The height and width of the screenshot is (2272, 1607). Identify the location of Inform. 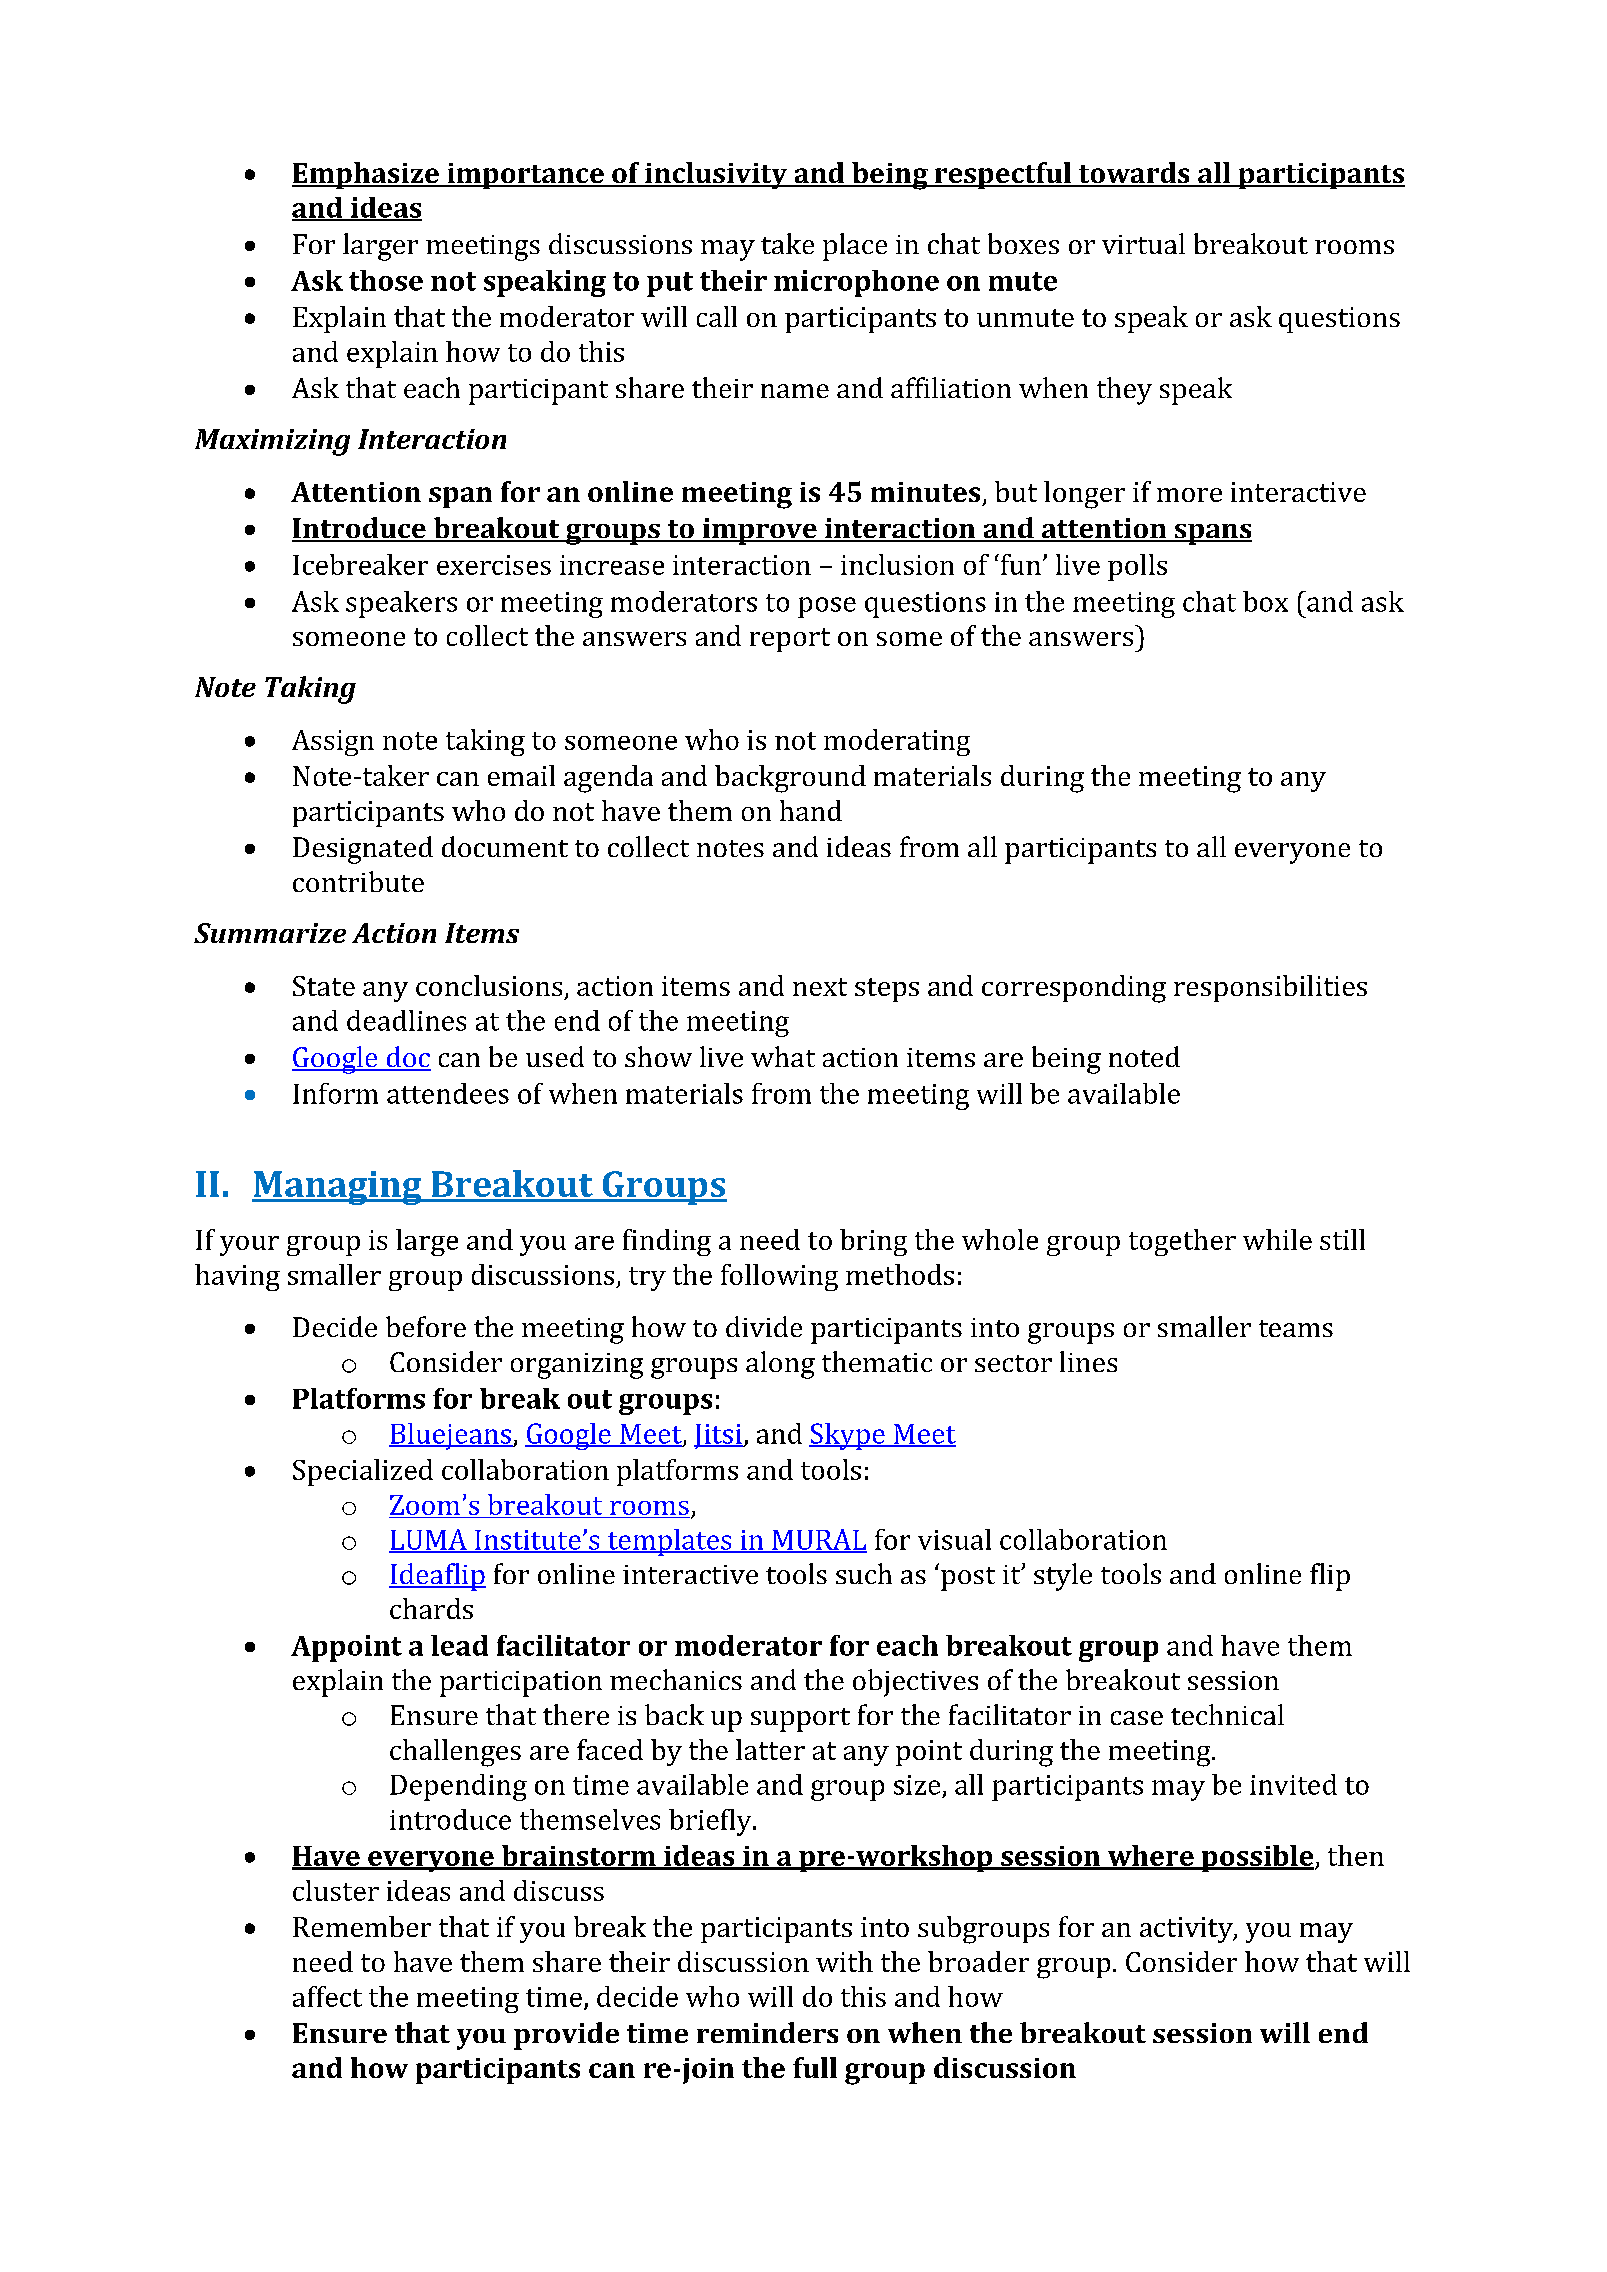
(335, 1093).
